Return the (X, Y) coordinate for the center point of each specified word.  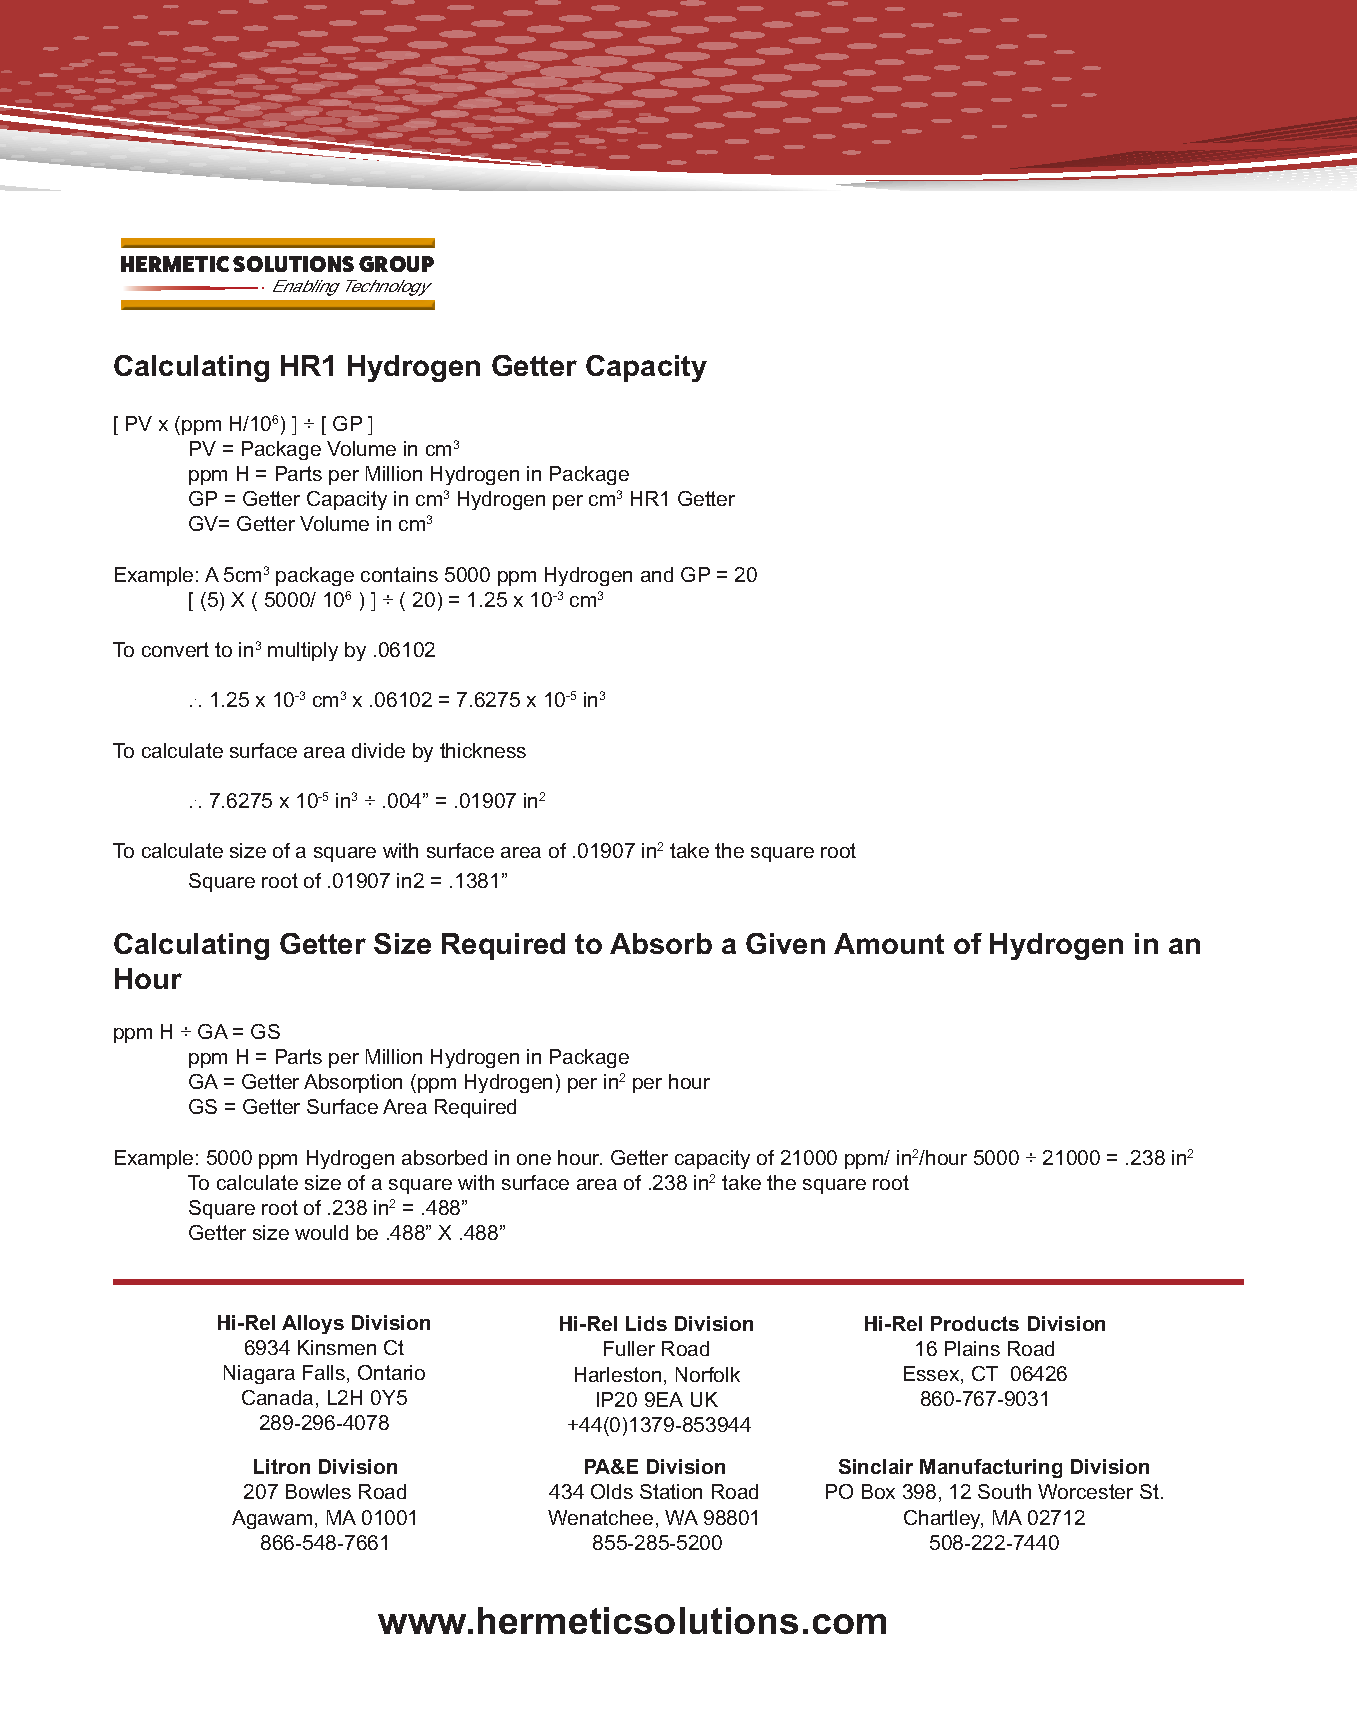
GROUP (396, 264)
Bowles (318, 1491)
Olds (612, 1491)
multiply (303, 651)
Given (785, 943)
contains (399, 574)
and (657, 574)
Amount (889, 943)
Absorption (353, 1083)
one (534, 1159)
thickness (483, 750)
